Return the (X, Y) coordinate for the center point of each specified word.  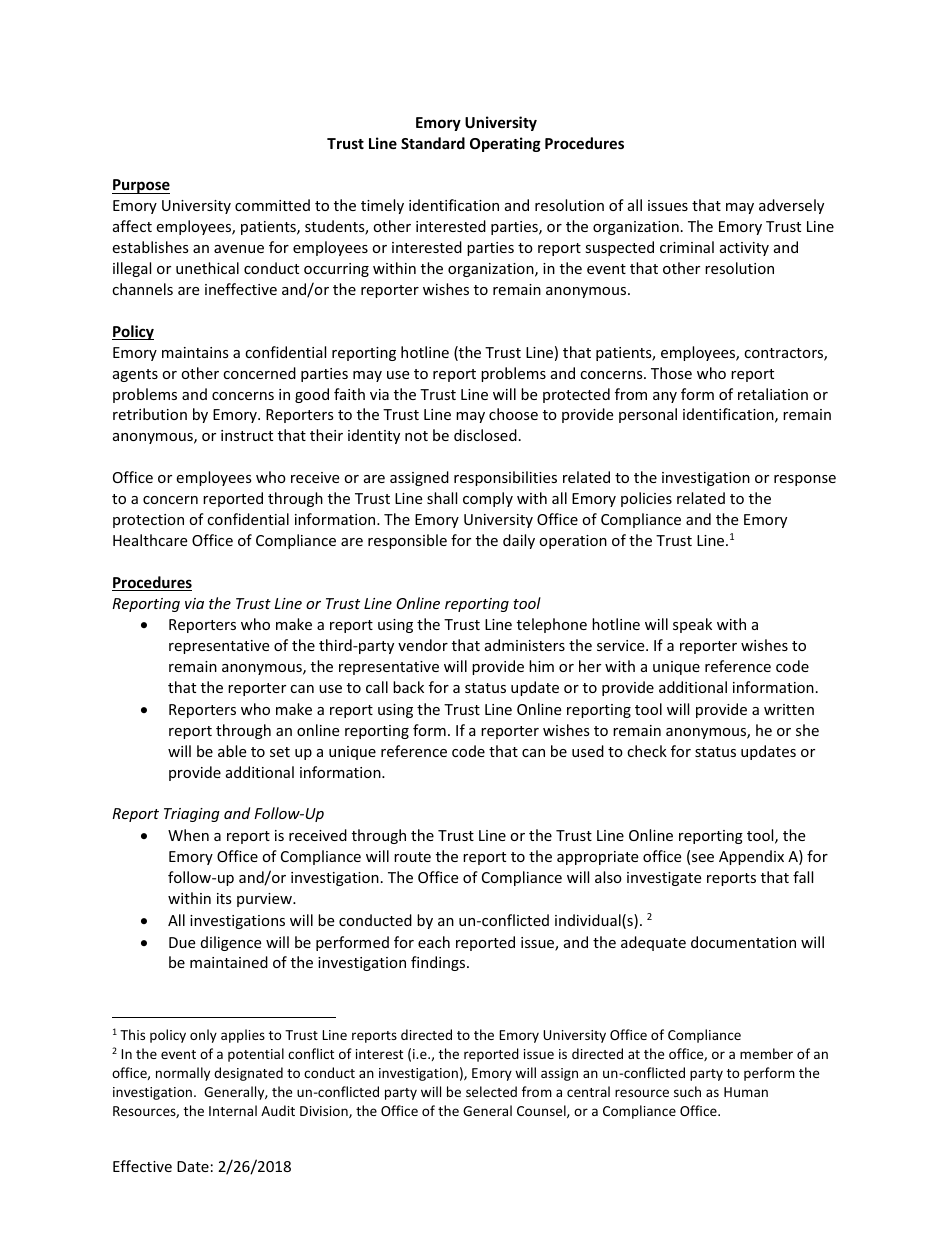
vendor (423, 645)
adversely (791, 206)
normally (183, 1074)
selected (491, 1091)
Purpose (141, 186)
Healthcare (150, 540)
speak (692, 625)
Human (746, 1092)
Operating (505, 144)
